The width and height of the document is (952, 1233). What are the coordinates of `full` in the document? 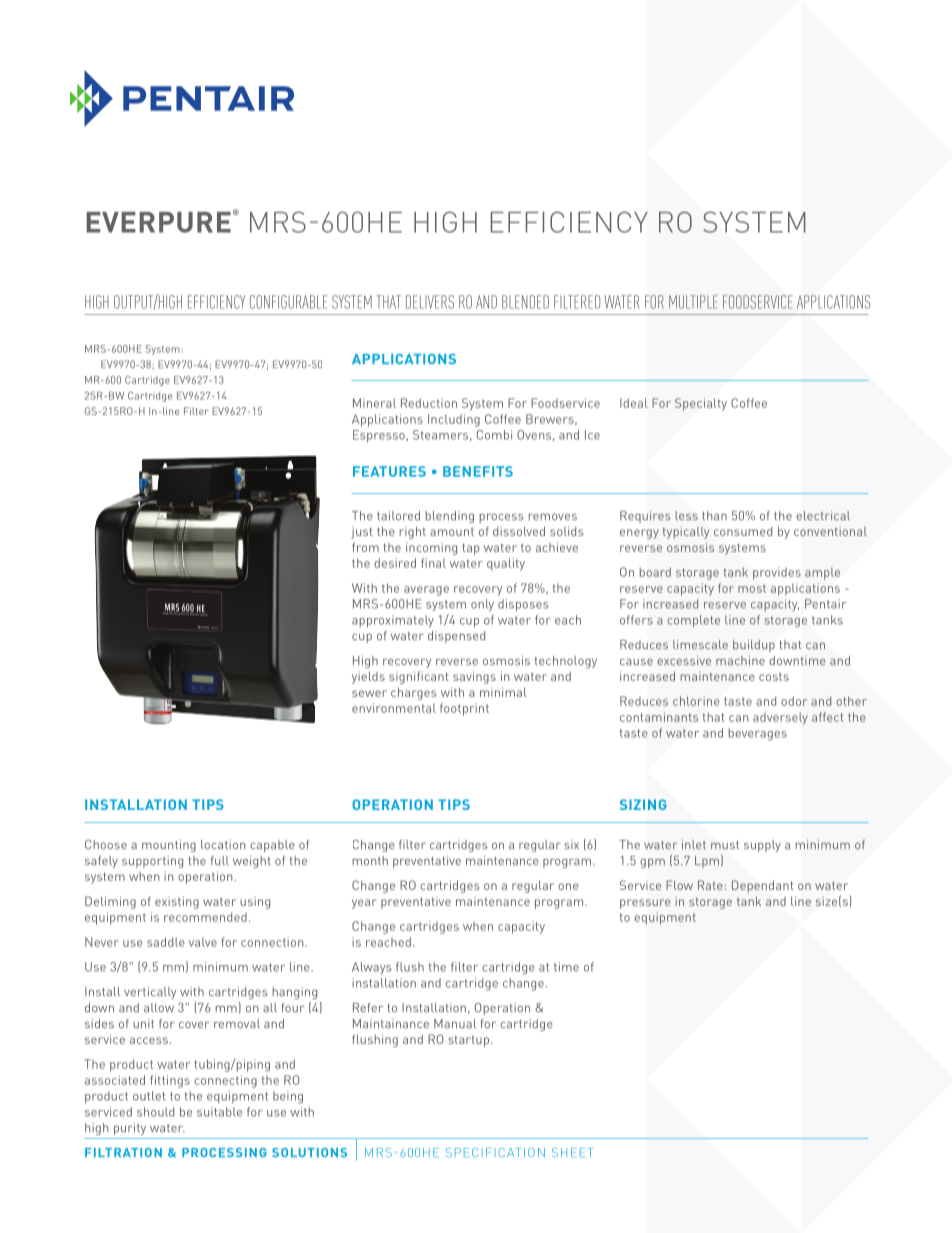 It's located at (220, 860).
